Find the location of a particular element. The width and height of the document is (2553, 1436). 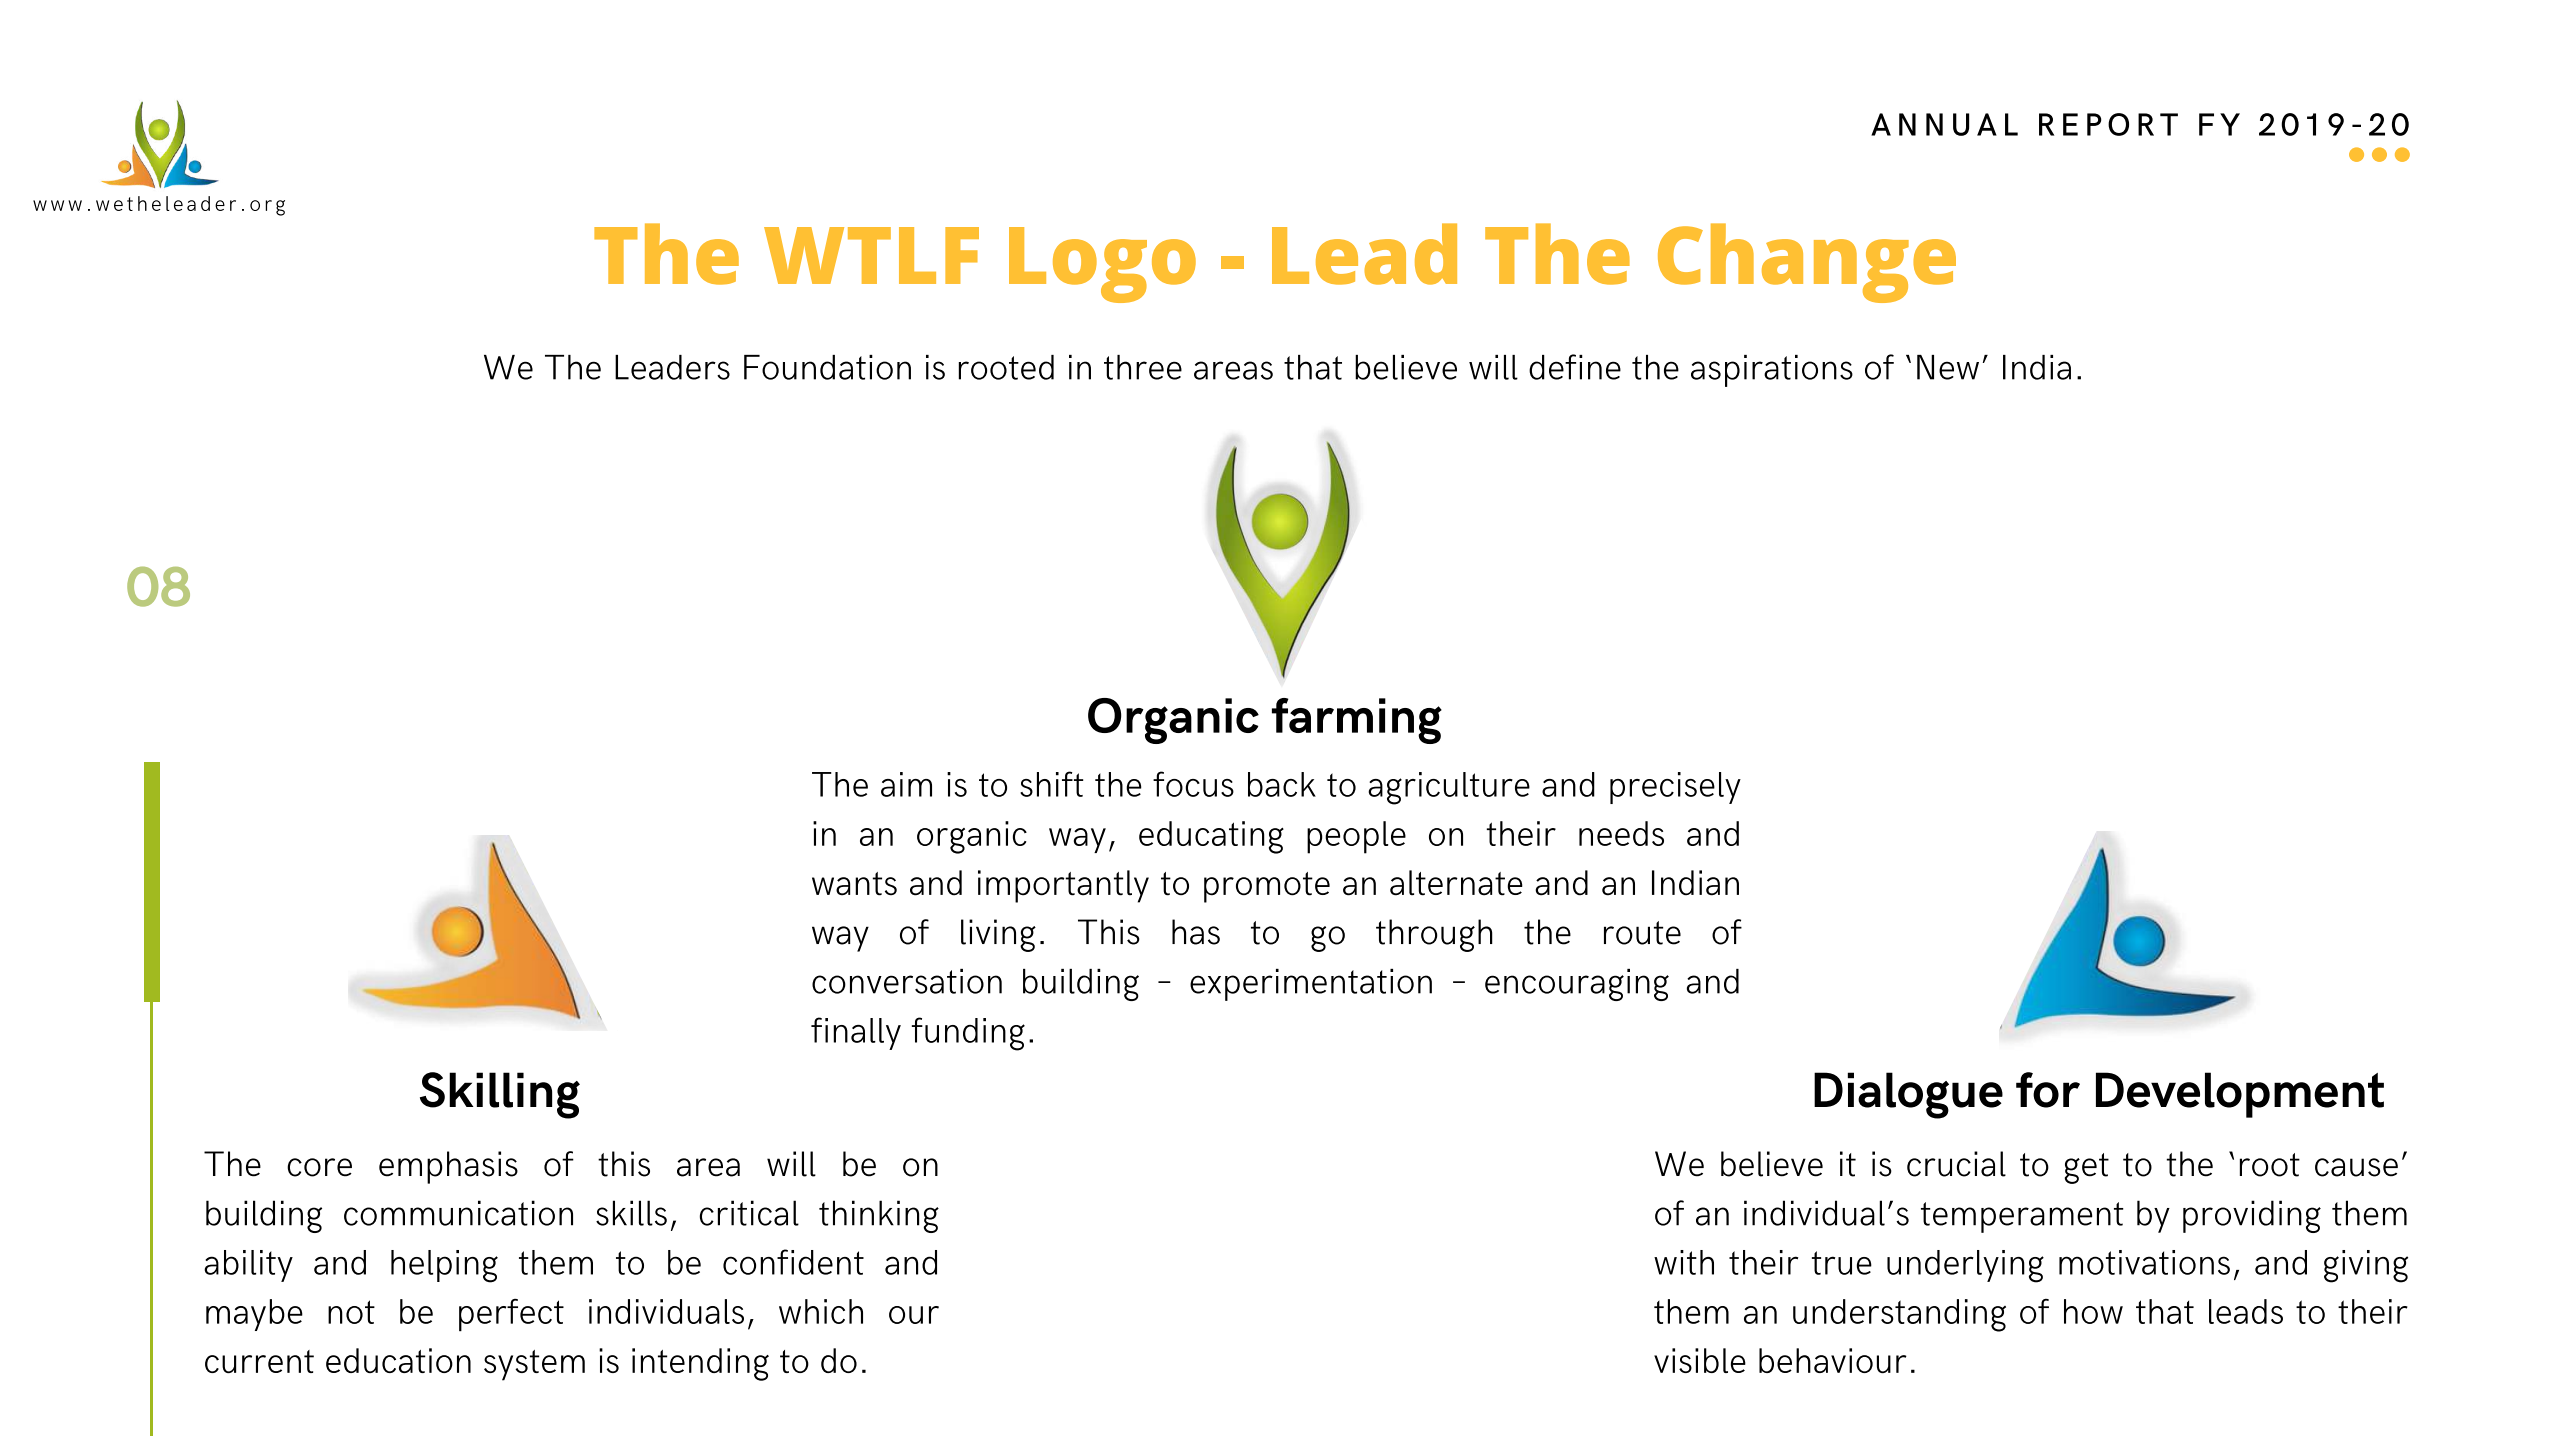

farming is located at coordinates (1357, 721).
